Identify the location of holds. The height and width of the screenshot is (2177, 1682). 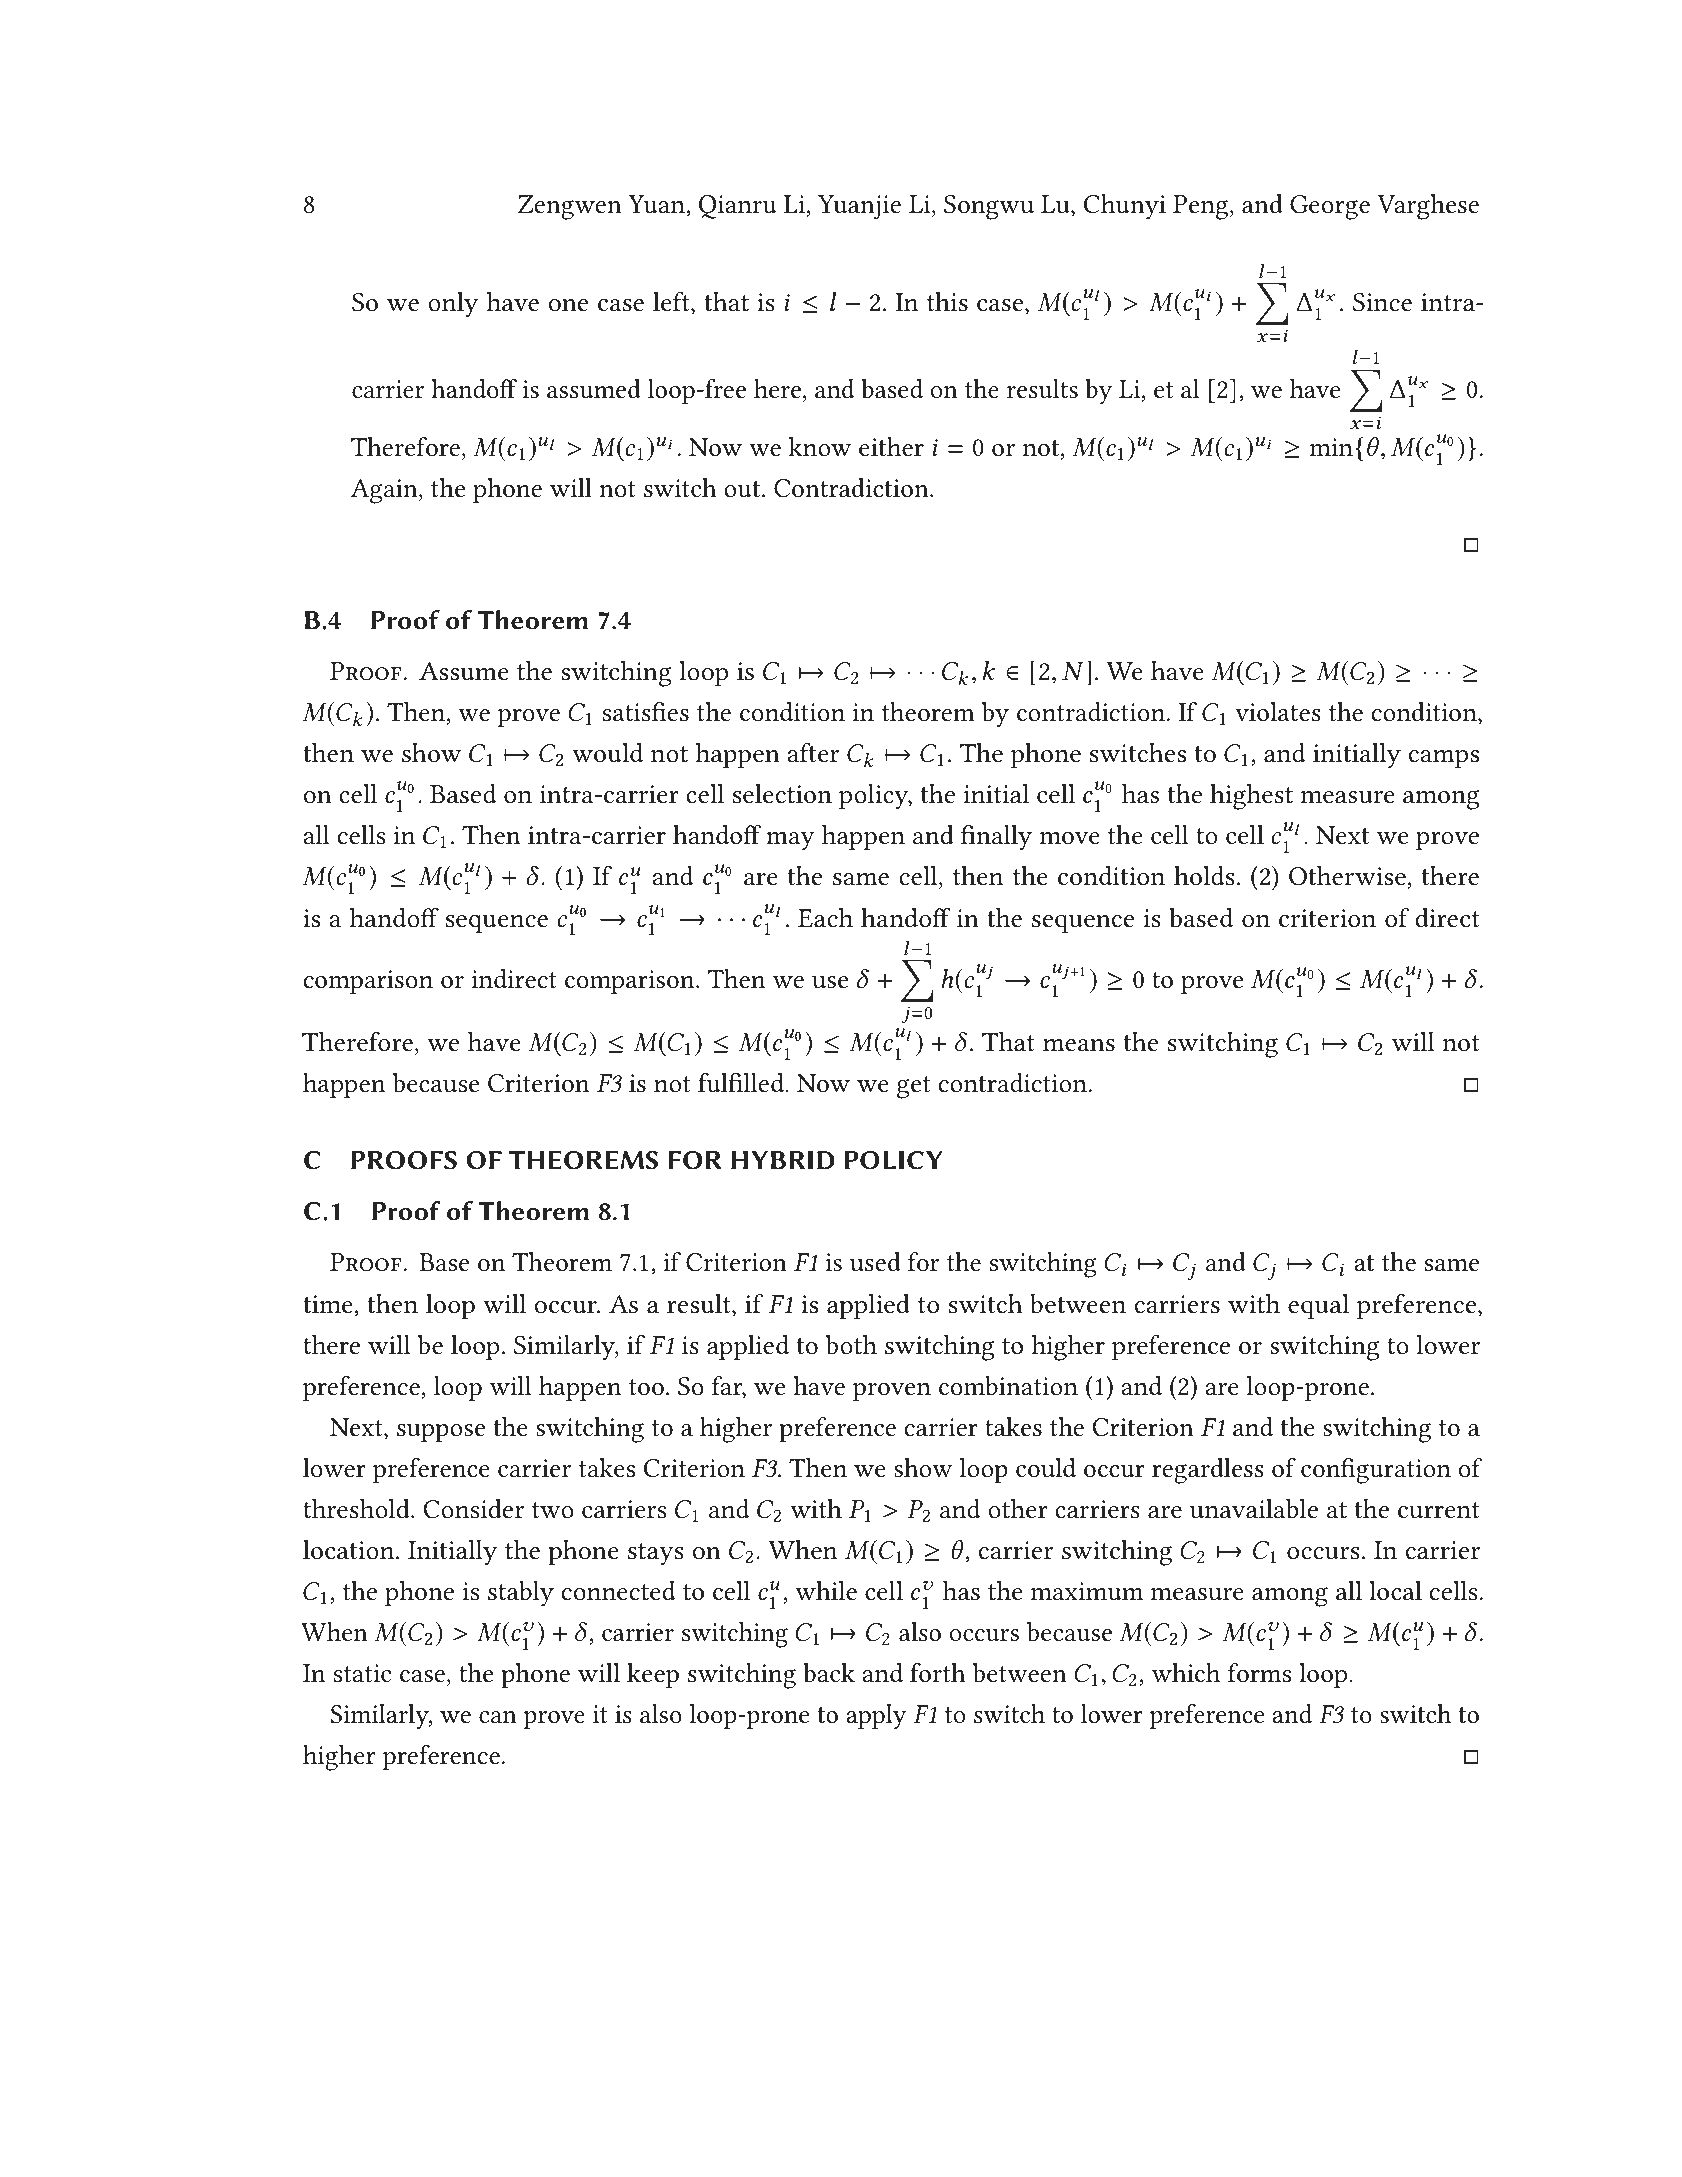
(1204, 876).
